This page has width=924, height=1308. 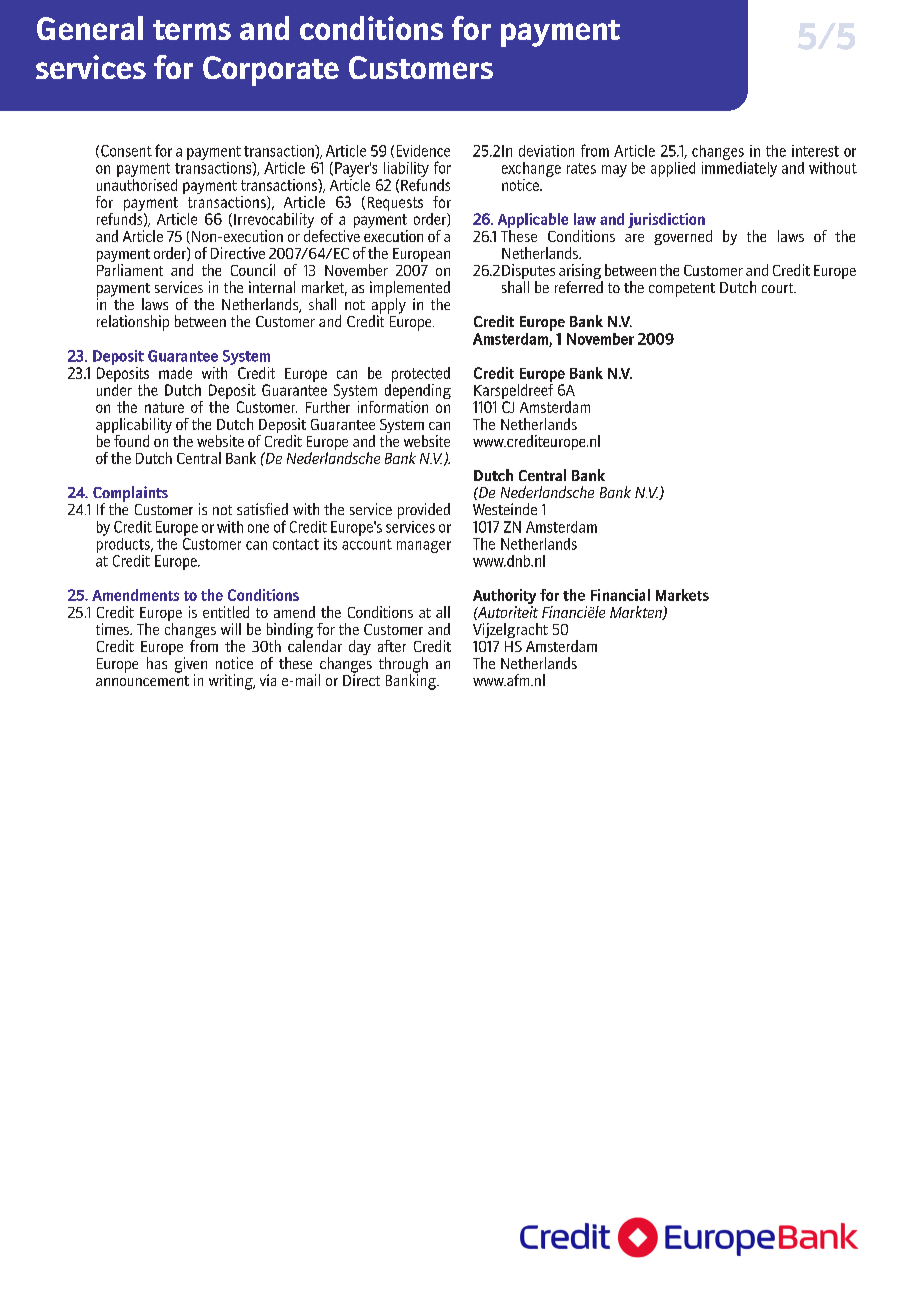 I want to click on found, so click(x=130, y=439).
